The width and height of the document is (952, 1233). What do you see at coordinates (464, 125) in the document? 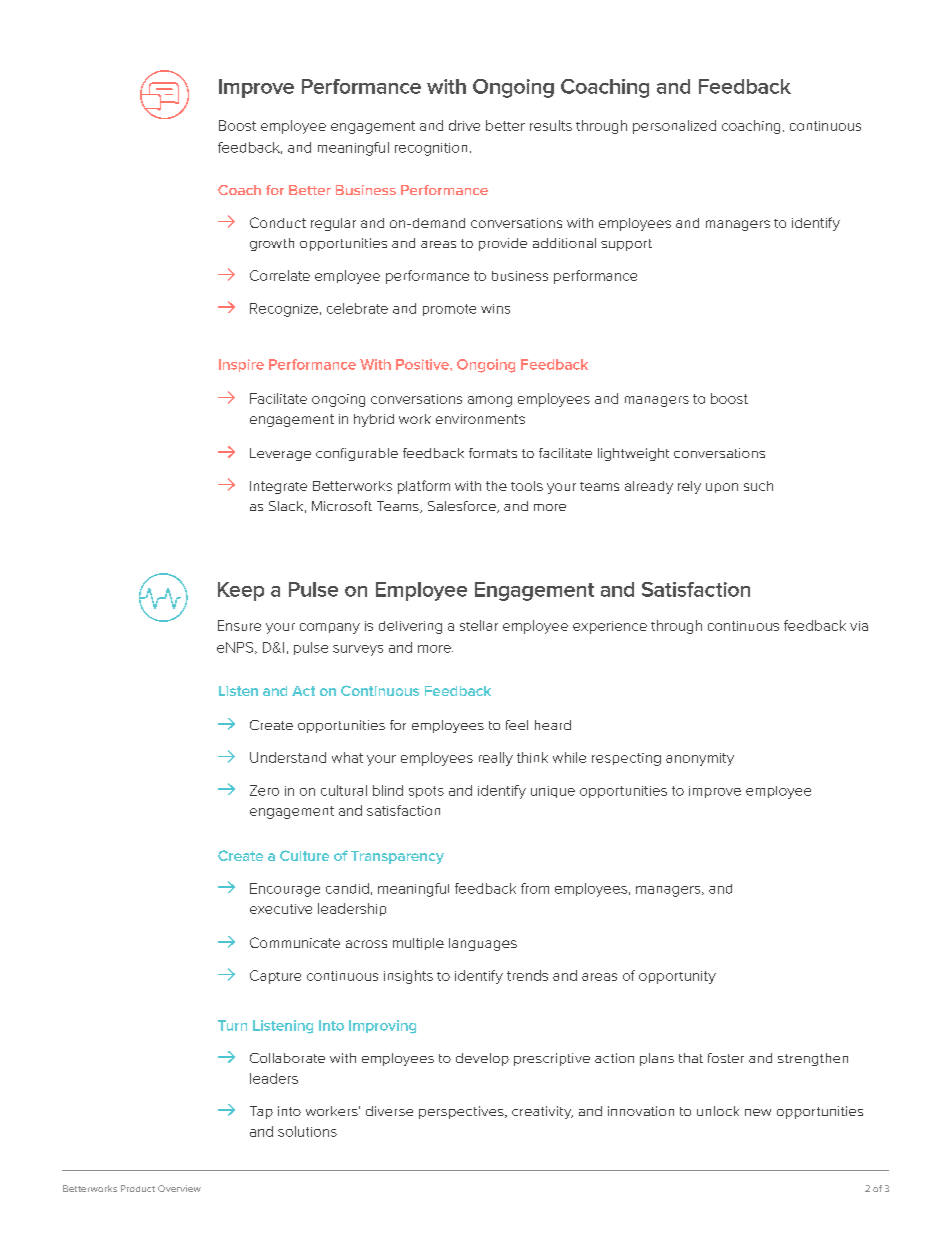
I see `drive` at bounding box center [464, 125].
